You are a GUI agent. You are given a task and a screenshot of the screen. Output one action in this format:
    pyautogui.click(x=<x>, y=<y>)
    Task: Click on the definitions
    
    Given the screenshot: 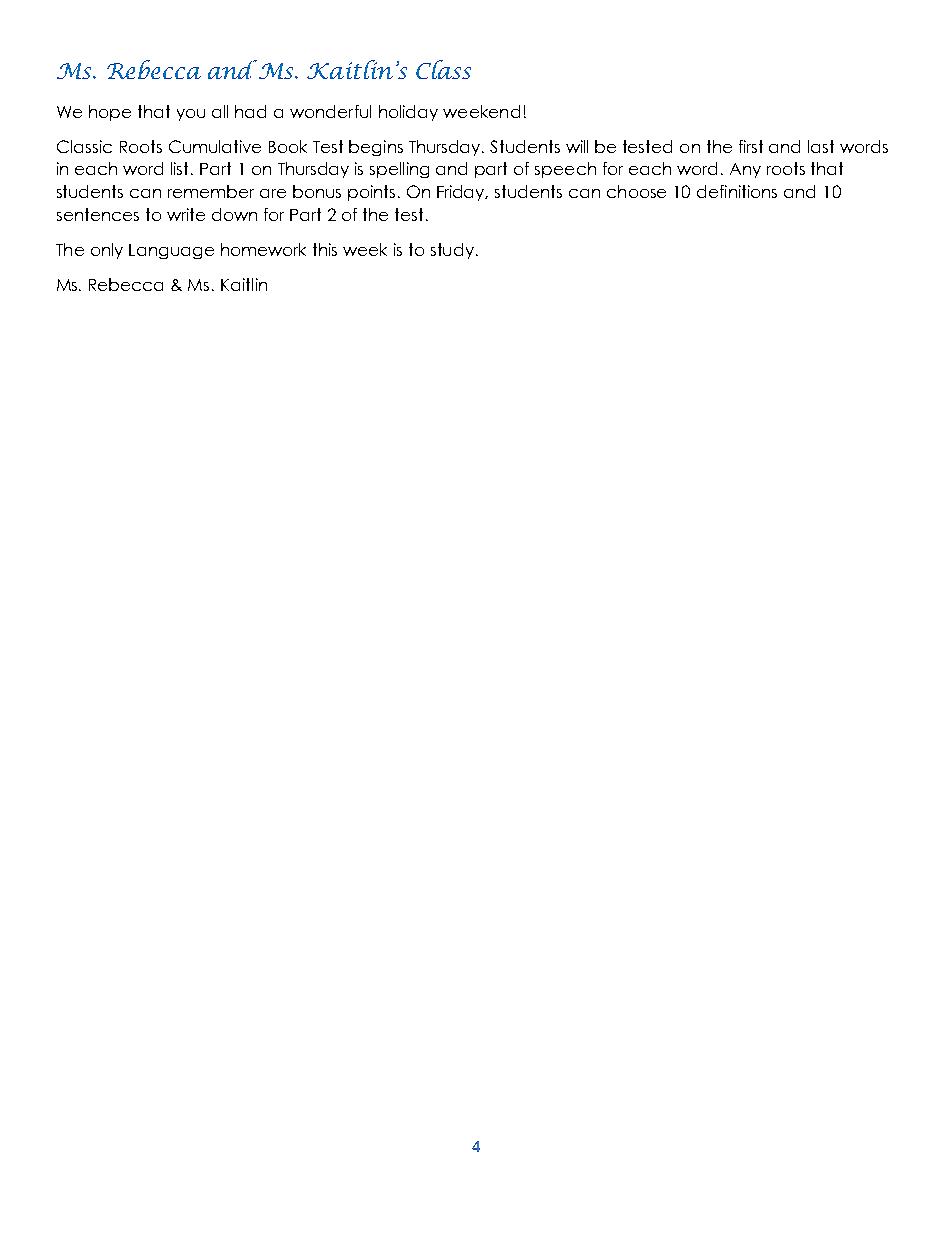 What is the action you would take?
    pyautogui.click(x=737, y=191)
